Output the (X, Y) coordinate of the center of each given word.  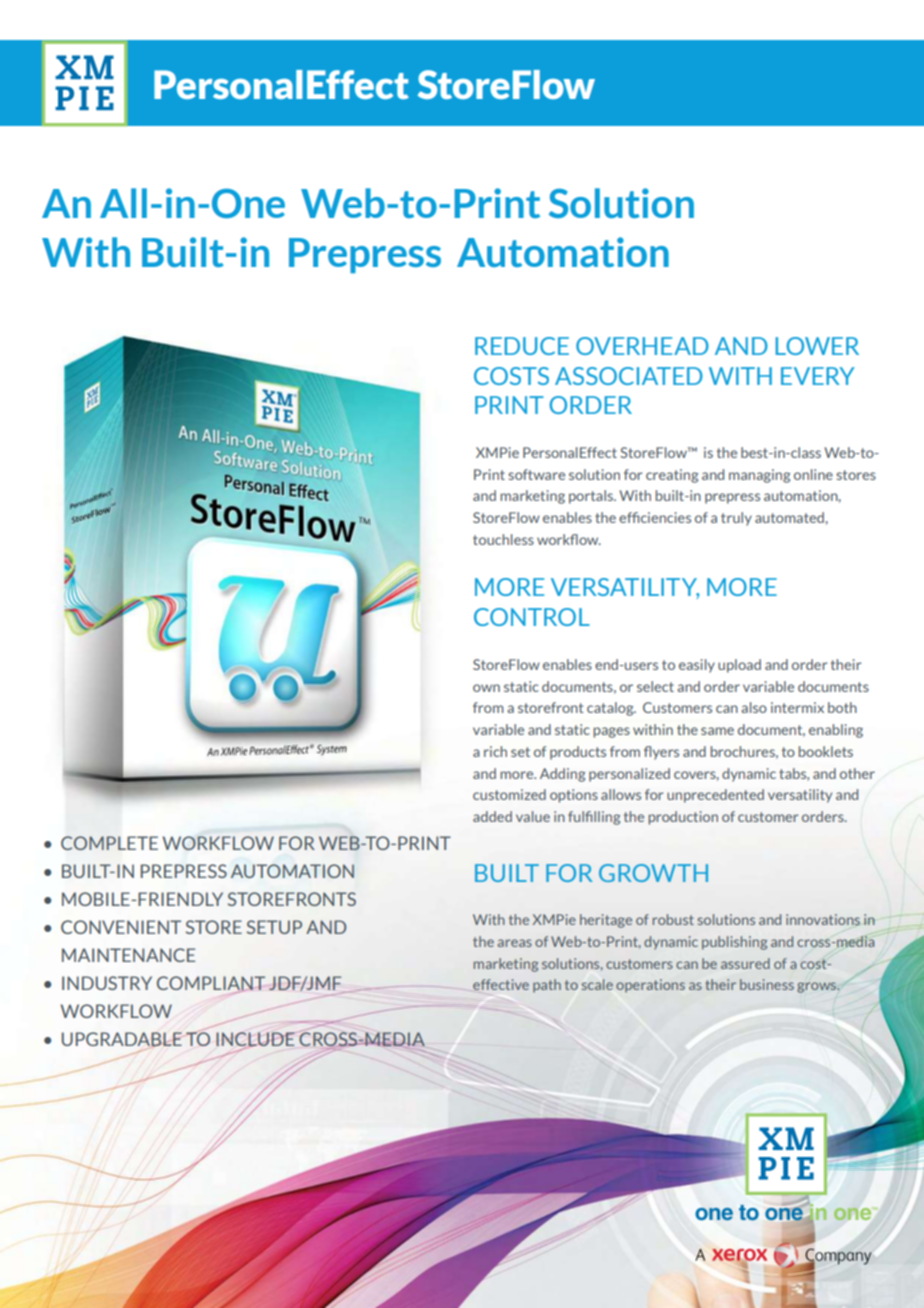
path (547, 986)
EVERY (818, 376)
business (767, 984)
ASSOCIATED (629, 376)
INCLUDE (256, 1040)
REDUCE (522, 346)
